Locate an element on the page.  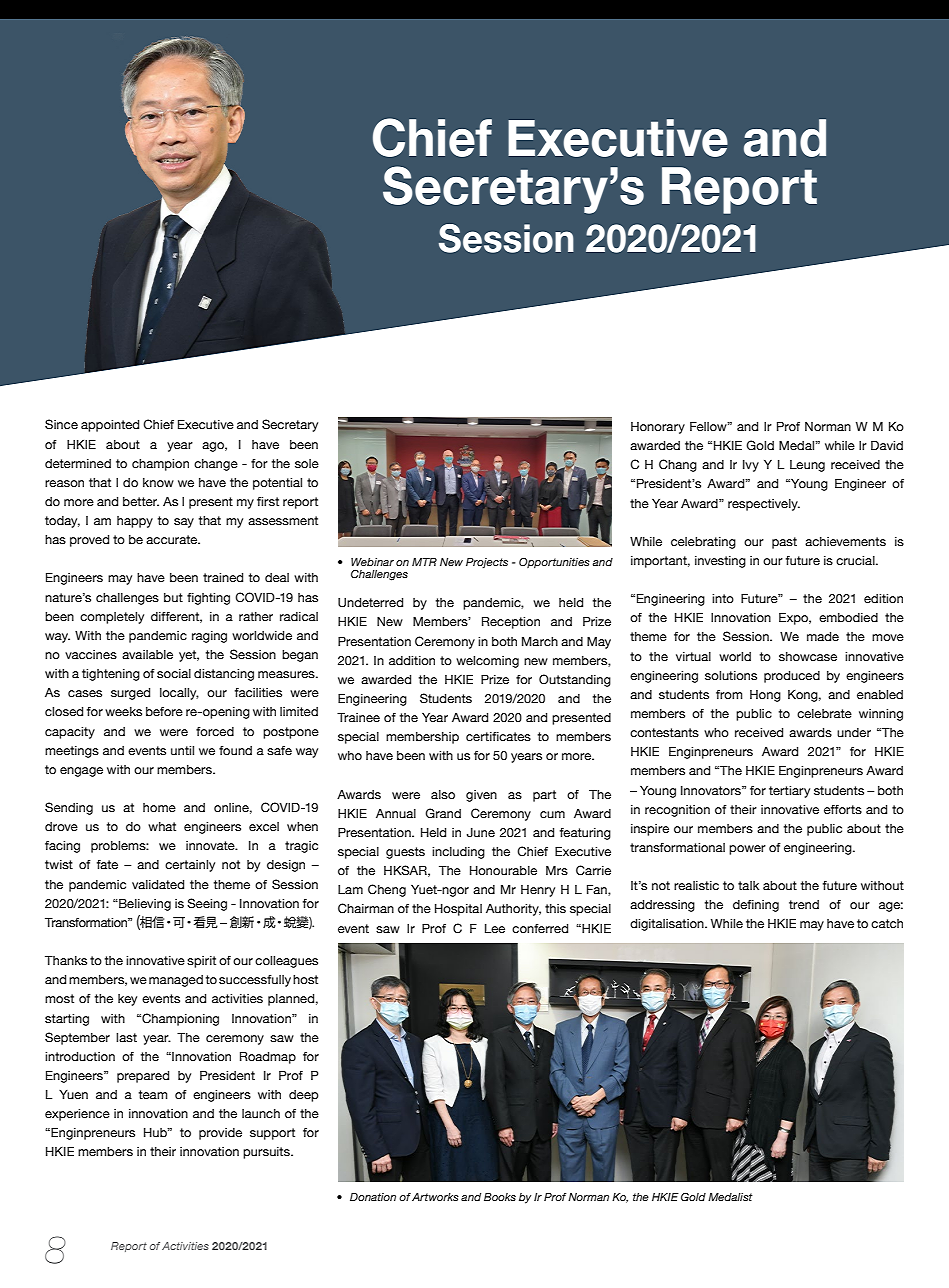
Projects is located at coordinates (487, 563).
